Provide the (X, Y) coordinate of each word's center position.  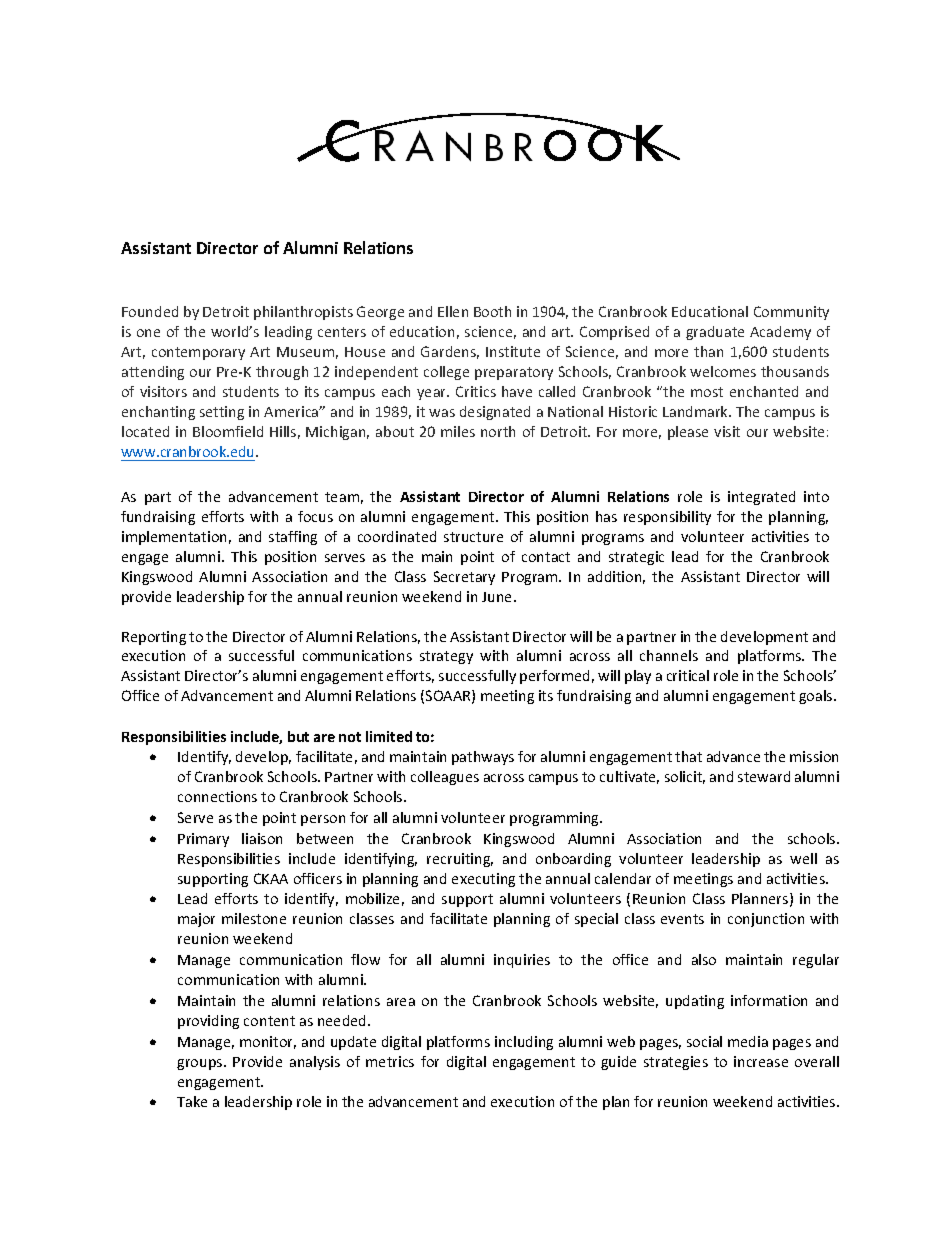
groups (201, 1064)
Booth (492, 311)
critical (688, 675)
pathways (483, 758)
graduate (715, 333)
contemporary (198, 353)
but (298, 736)
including (524, 1043)
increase (761, 1061)
